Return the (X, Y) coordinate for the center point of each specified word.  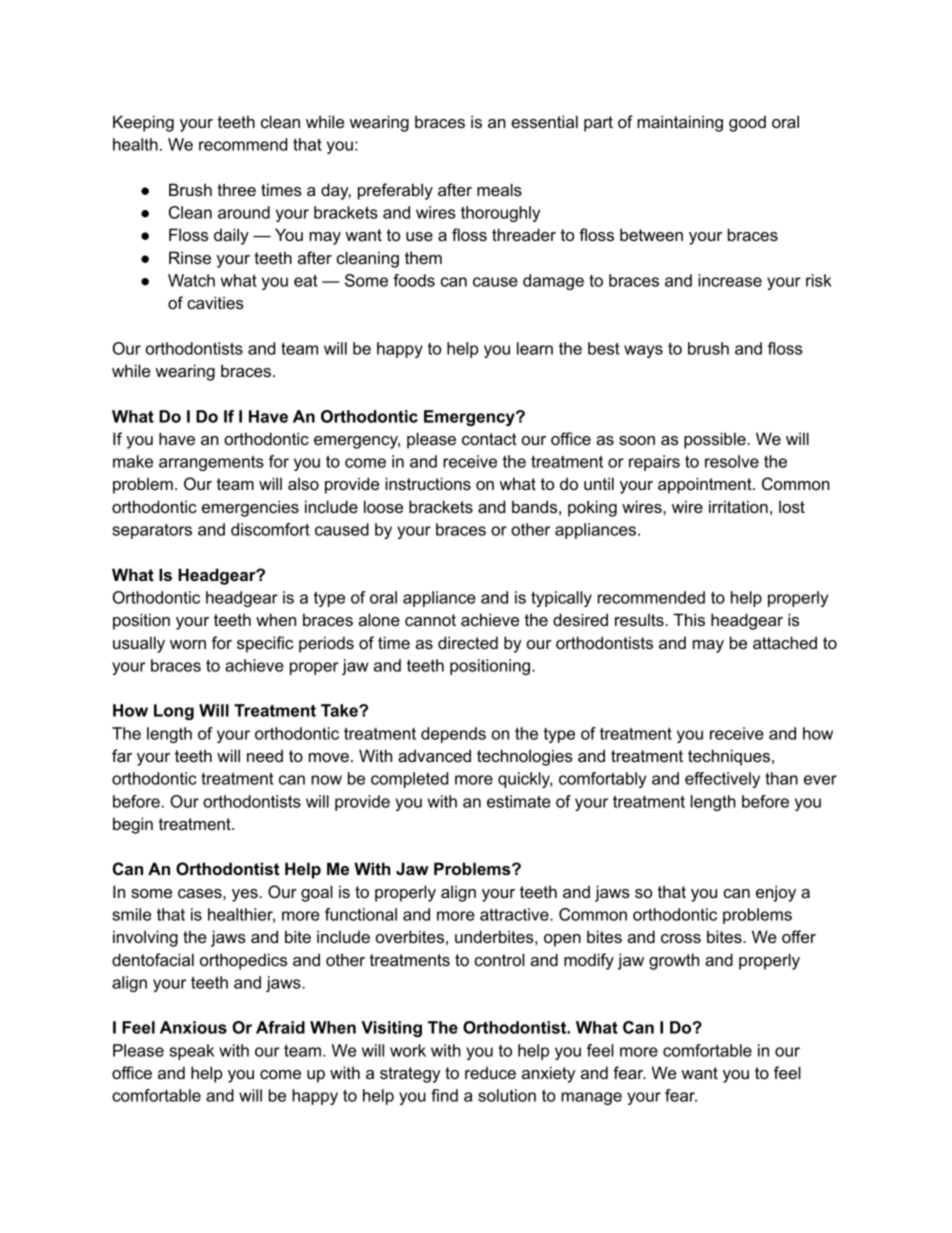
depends (453, 735)
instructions (428, 483)
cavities (215, 302)
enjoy (776, 893)
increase (730, 280)
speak (191, 1052)
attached (785, 642)
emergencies (250, 508)
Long (174, 712)
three (236, 189)
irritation (738, 506)
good (747, 123)
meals (499, 189)
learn (535, 348)
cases (201, 893)
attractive (515, 914)
